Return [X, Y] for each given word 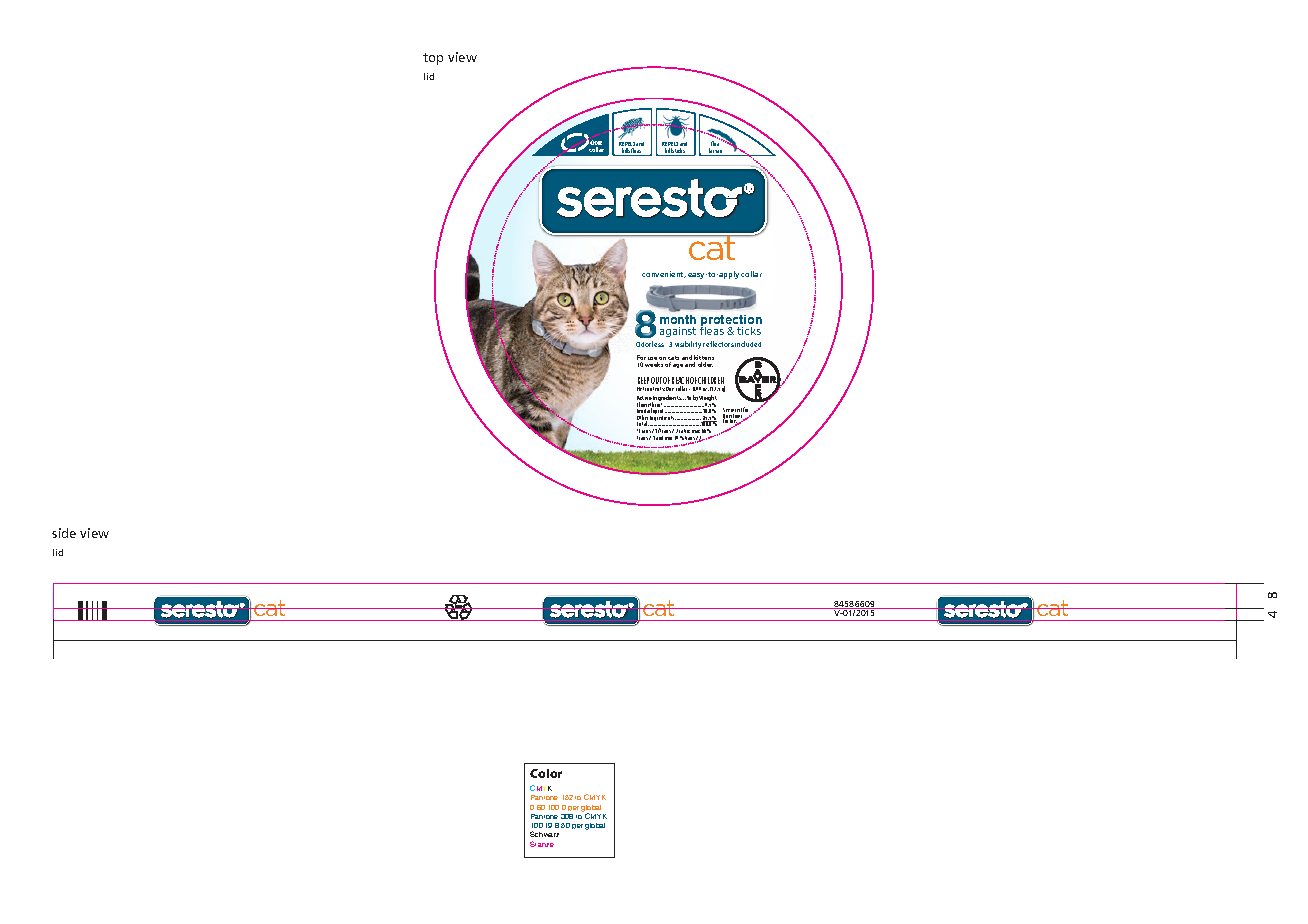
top [433, 59]
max [696, 431]
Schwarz [544, 834]
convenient [664, 274]
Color [546, 773]
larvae [716, 152]
